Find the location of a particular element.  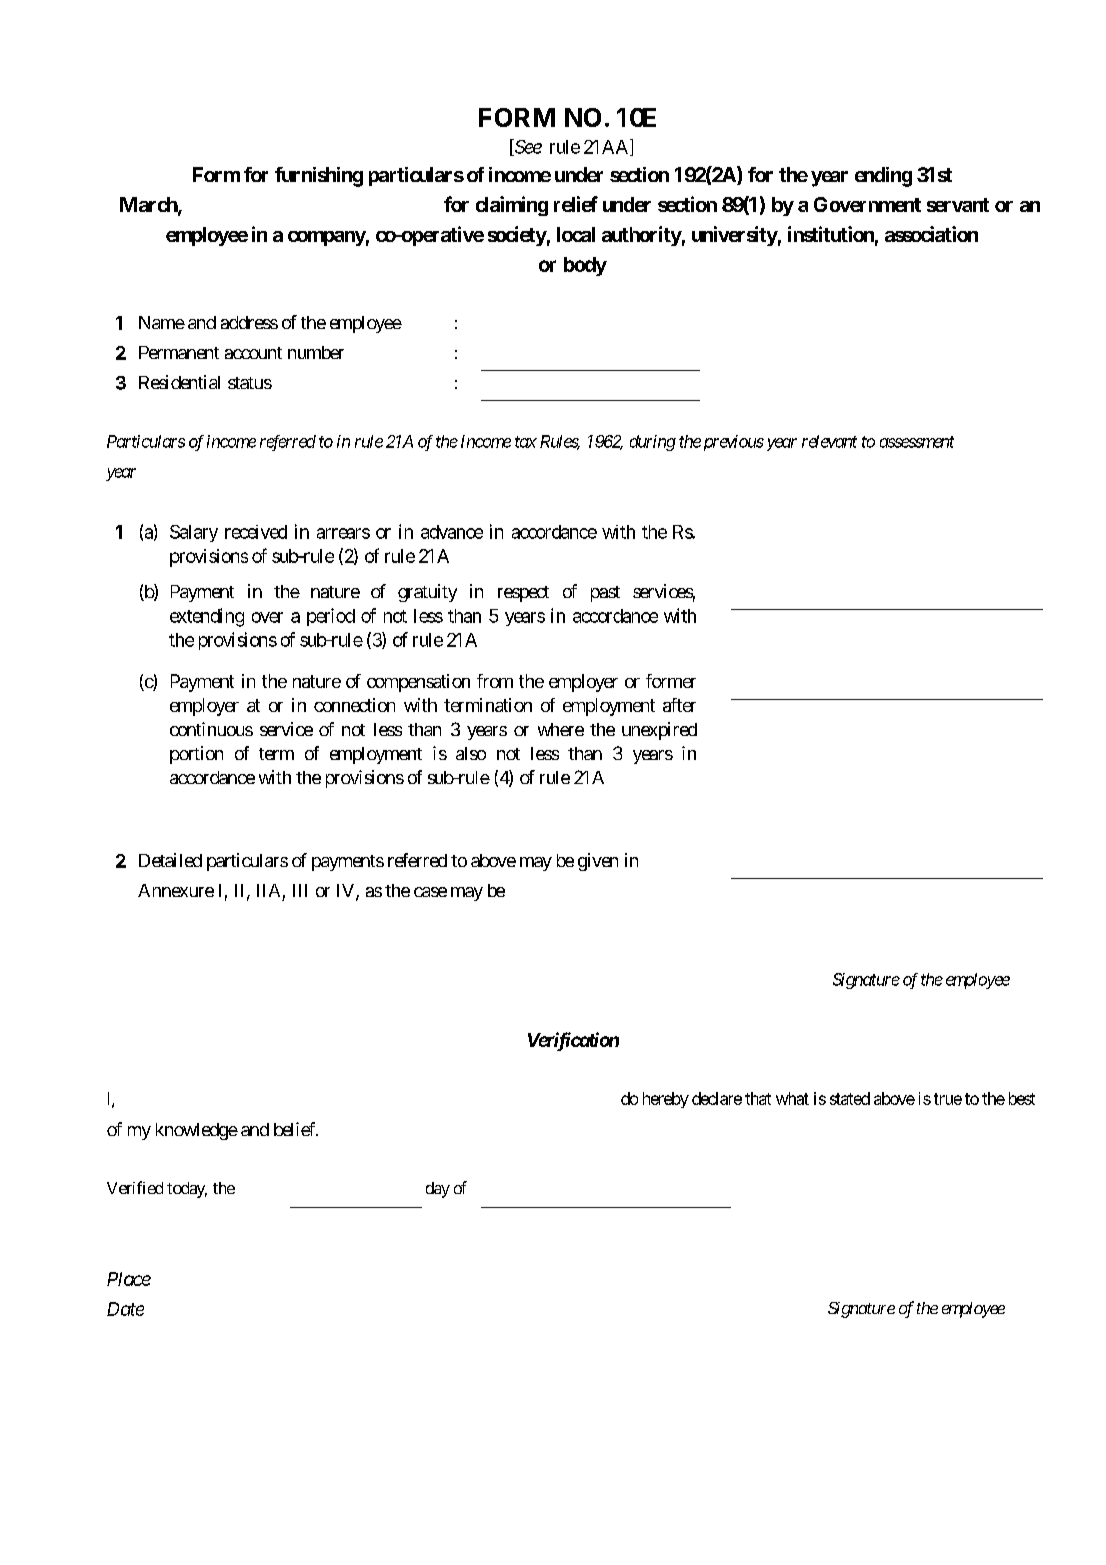

relief is located at coordinates (576, 204).
